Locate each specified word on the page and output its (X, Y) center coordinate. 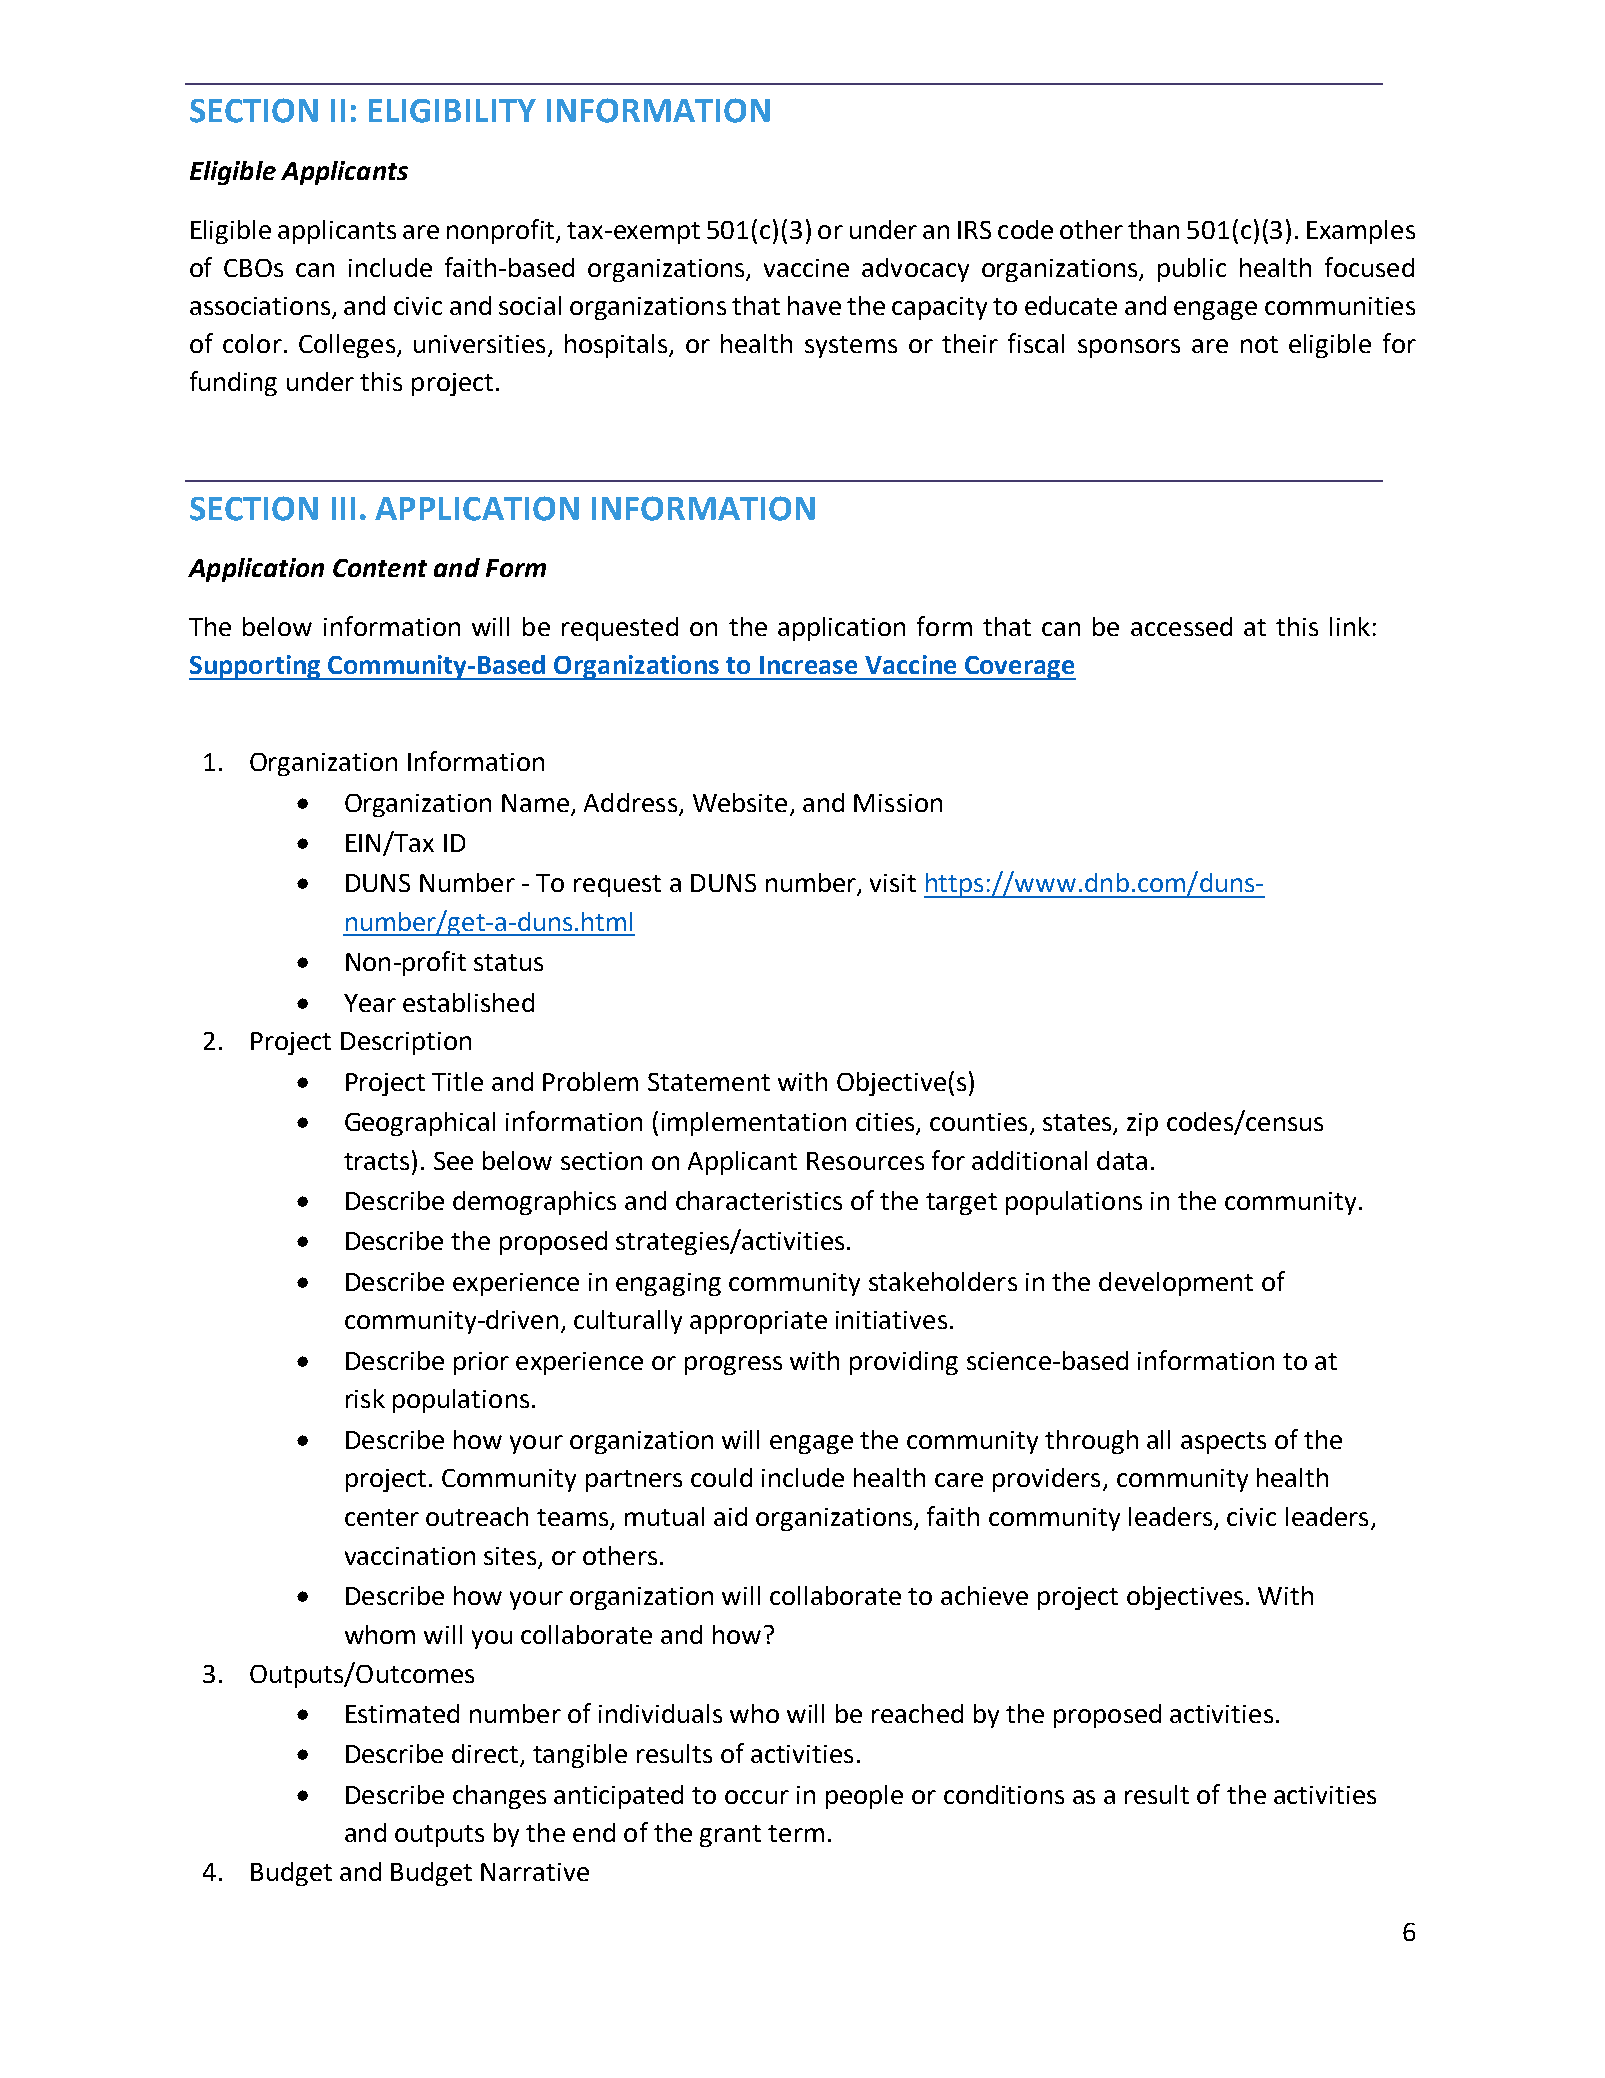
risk (365, 1398)
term (796, 1833)
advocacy (915, 270)
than (1153, 229)
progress (733, 1365)
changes (499, 1797)
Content (380, 568)
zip (1142, 1124)
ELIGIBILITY (452, 111)
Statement (709, 1082)
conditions (1004, 1794)
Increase (808, 665)
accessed (1181, 626)
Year (370, 1003)
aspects (1223, 1443)
